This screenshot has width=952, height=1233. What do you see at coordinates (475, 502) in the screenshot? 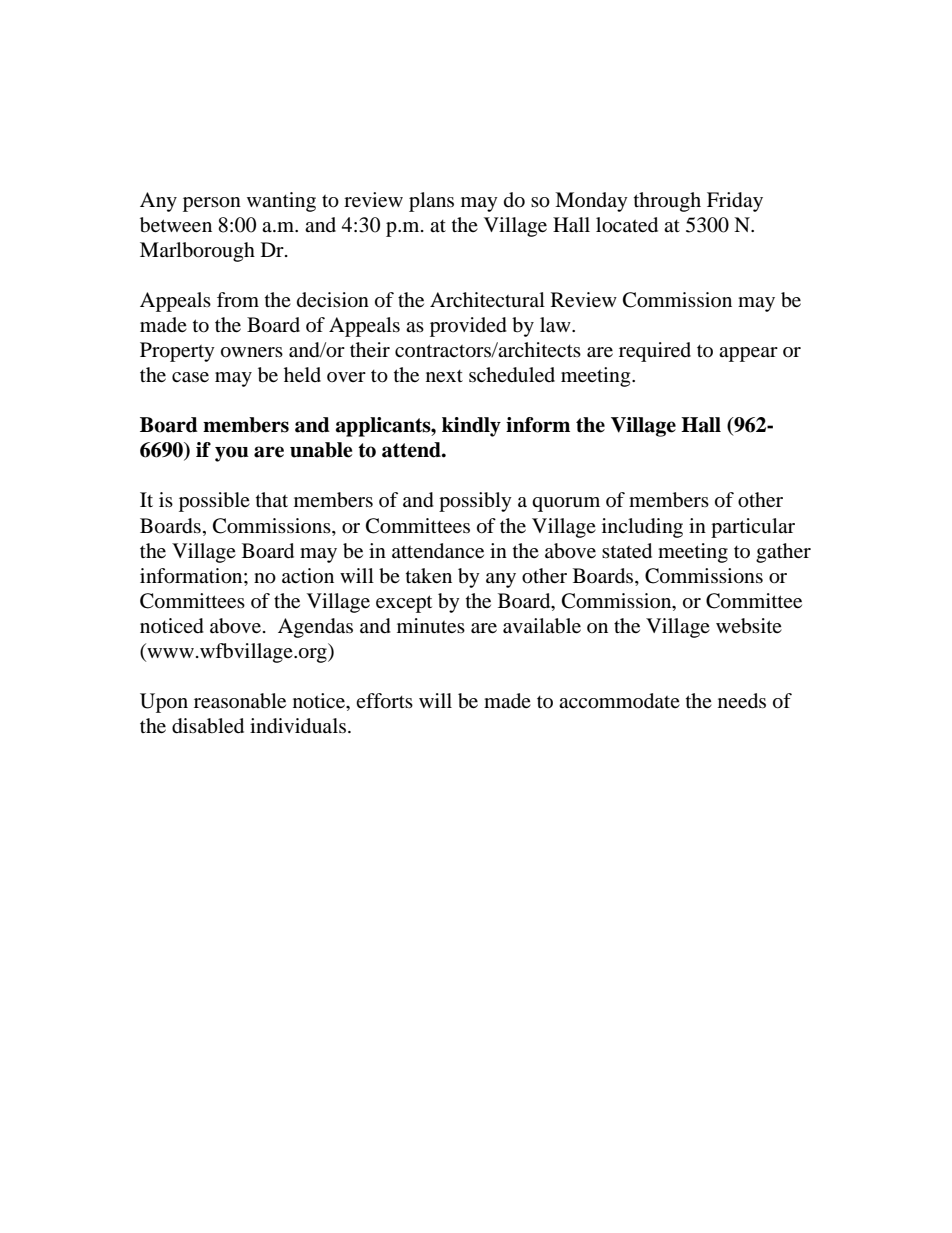
I see `possibly` at bounding box center [475, 502].
